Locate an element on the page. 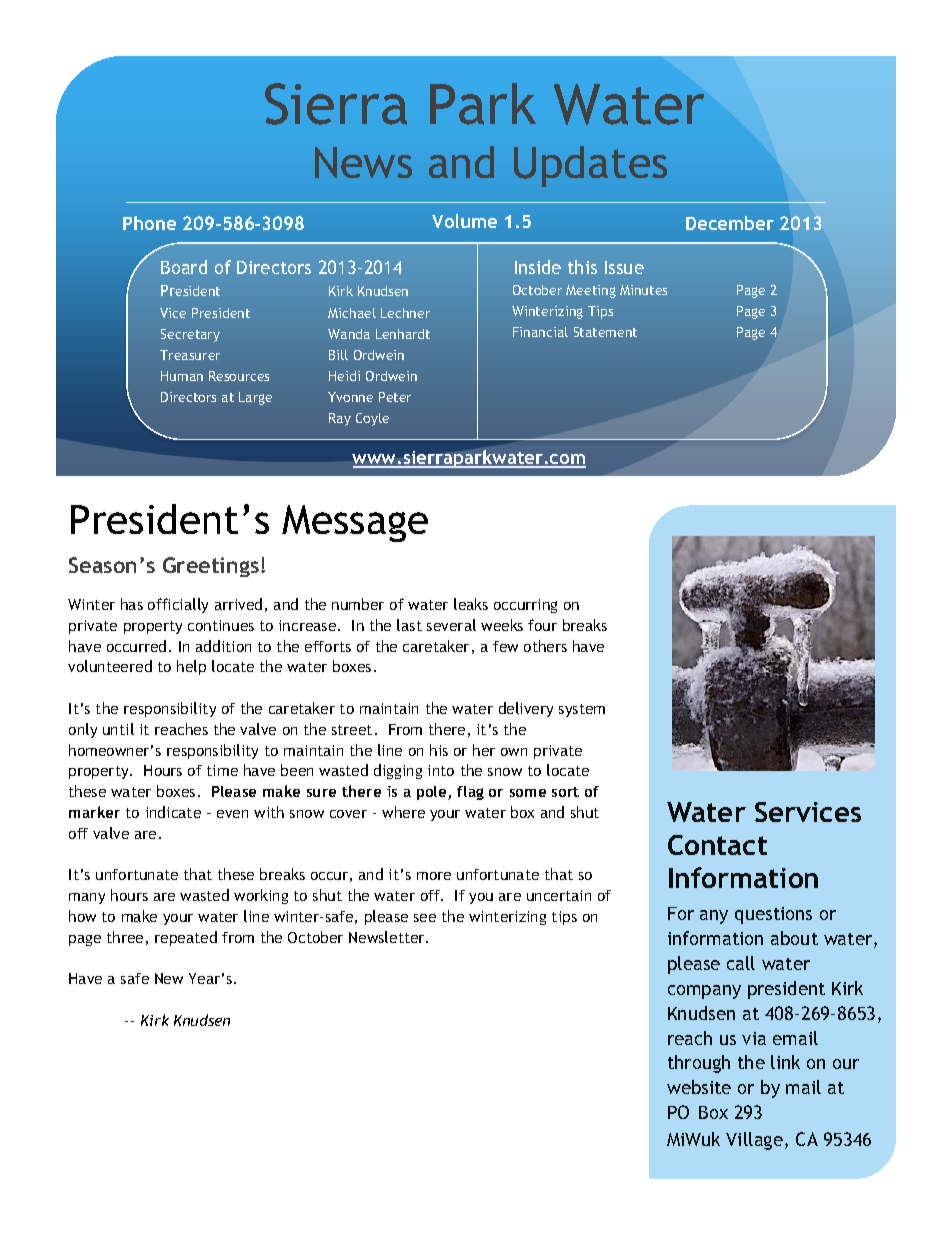  repeated is located at coordinates (186, 938).
